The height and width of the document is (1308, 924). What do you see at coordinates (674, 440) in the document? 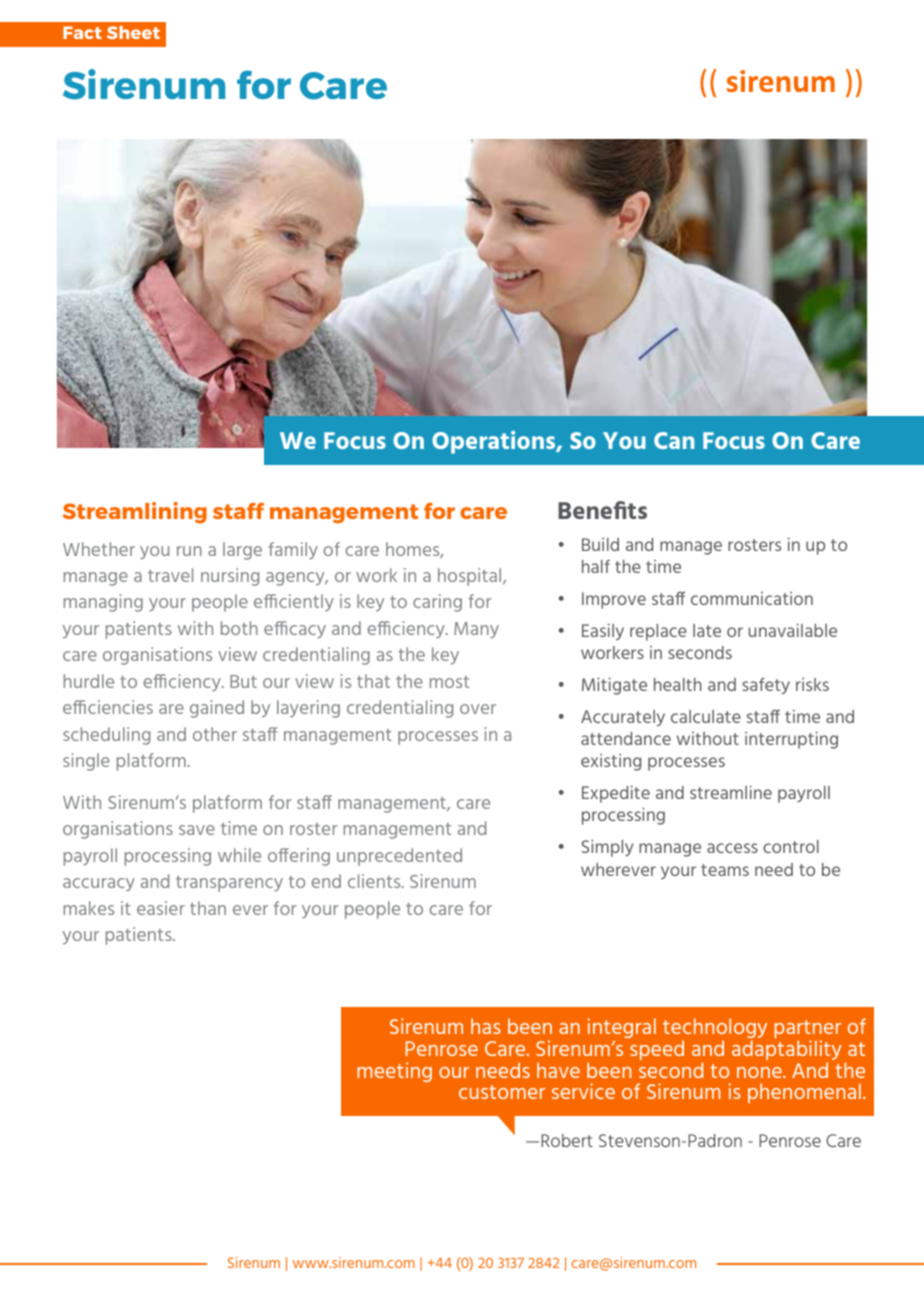
I see `Can` at bounding box center [674, 440].
